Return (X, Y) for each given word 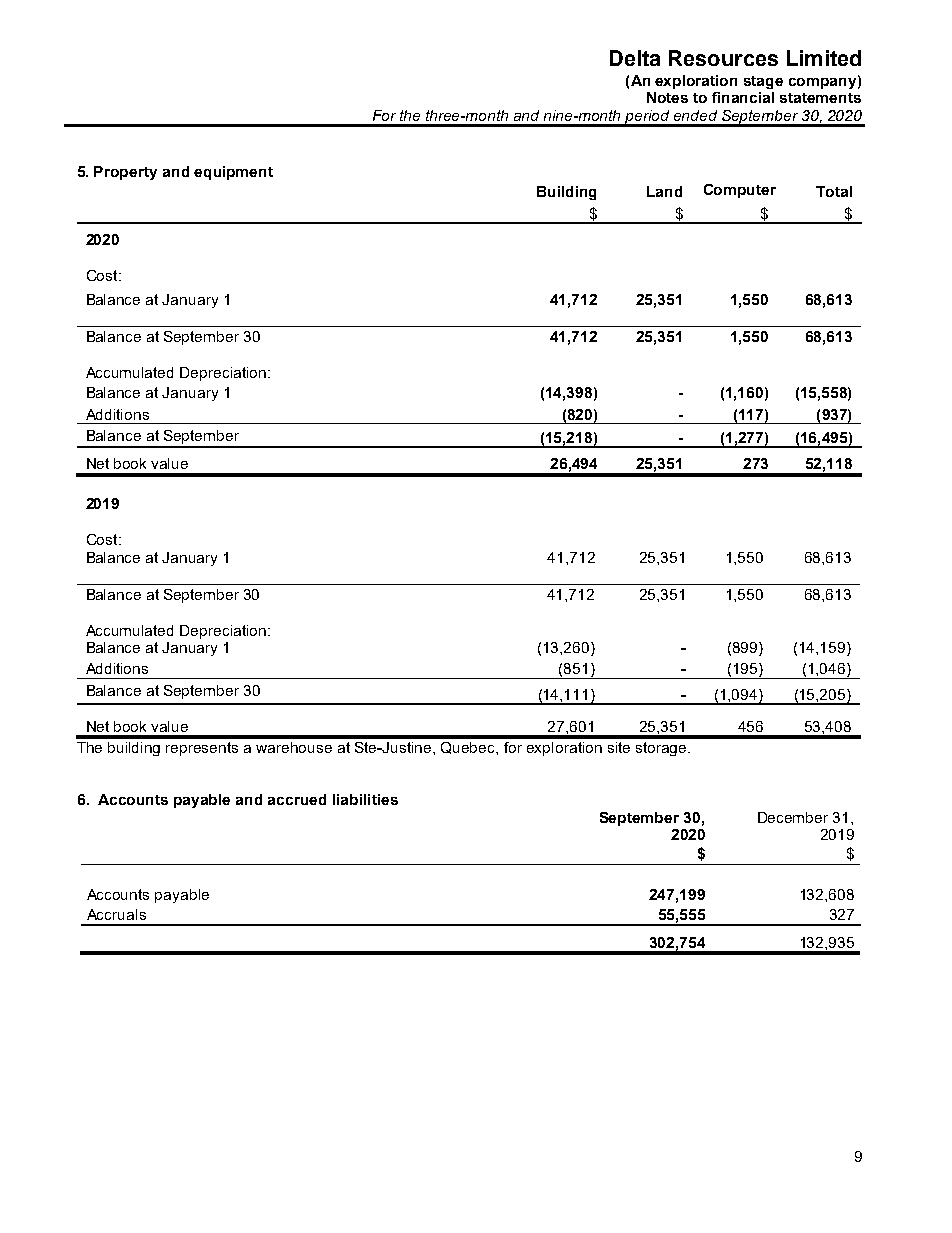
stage (763, 82)
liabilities (365, 799)
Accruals (116, 914)
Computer (740, 191)
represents (202, 749)
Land (664, 191)
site (619, 747)
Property (125, 173)
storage (662, 749)
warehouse (294, 747)
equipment (233, 173)
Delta (635, 58)
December (793, 817)
